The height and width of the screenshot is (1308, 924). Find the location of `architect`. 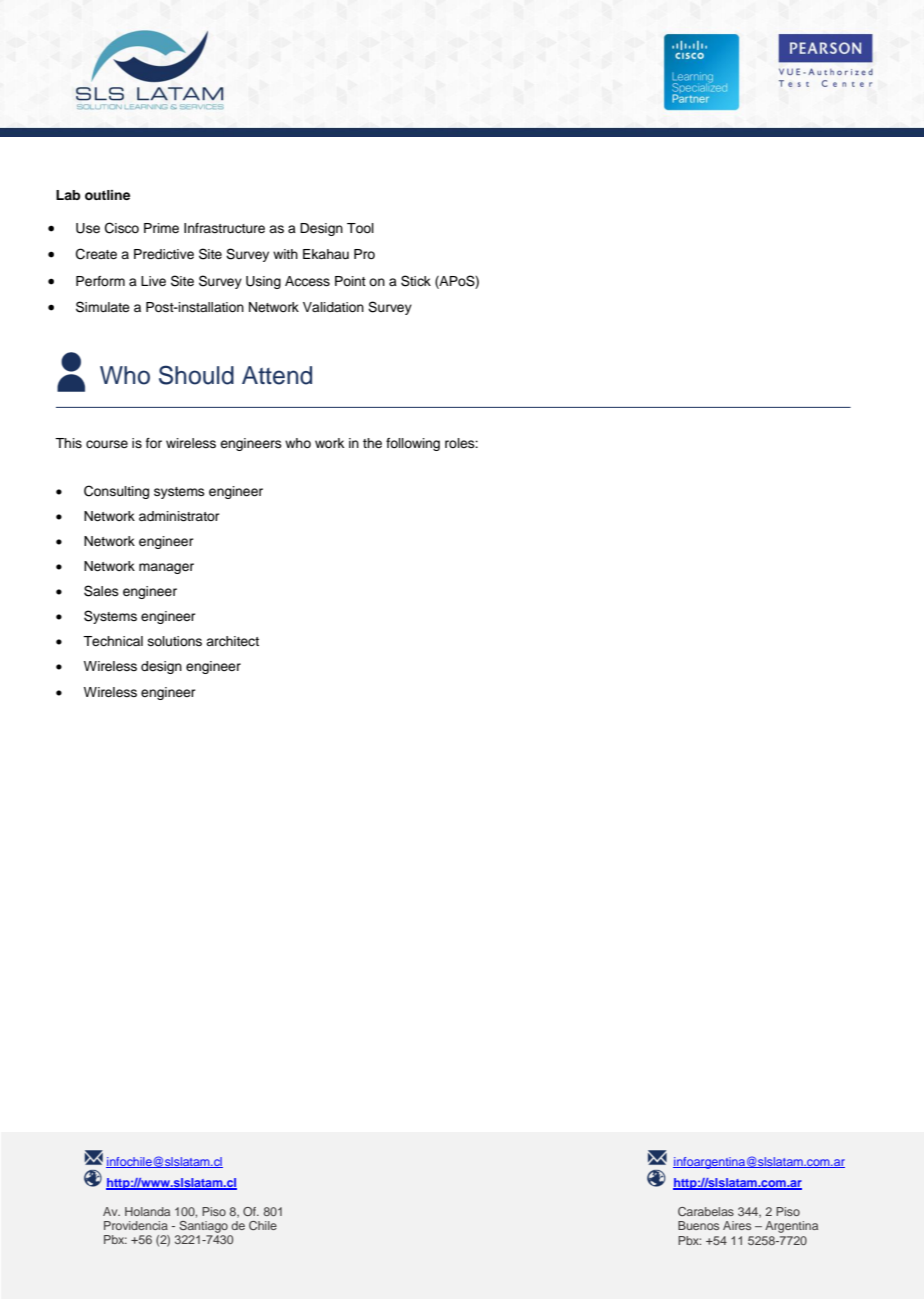

architect is located at coordinates (232, 641).
